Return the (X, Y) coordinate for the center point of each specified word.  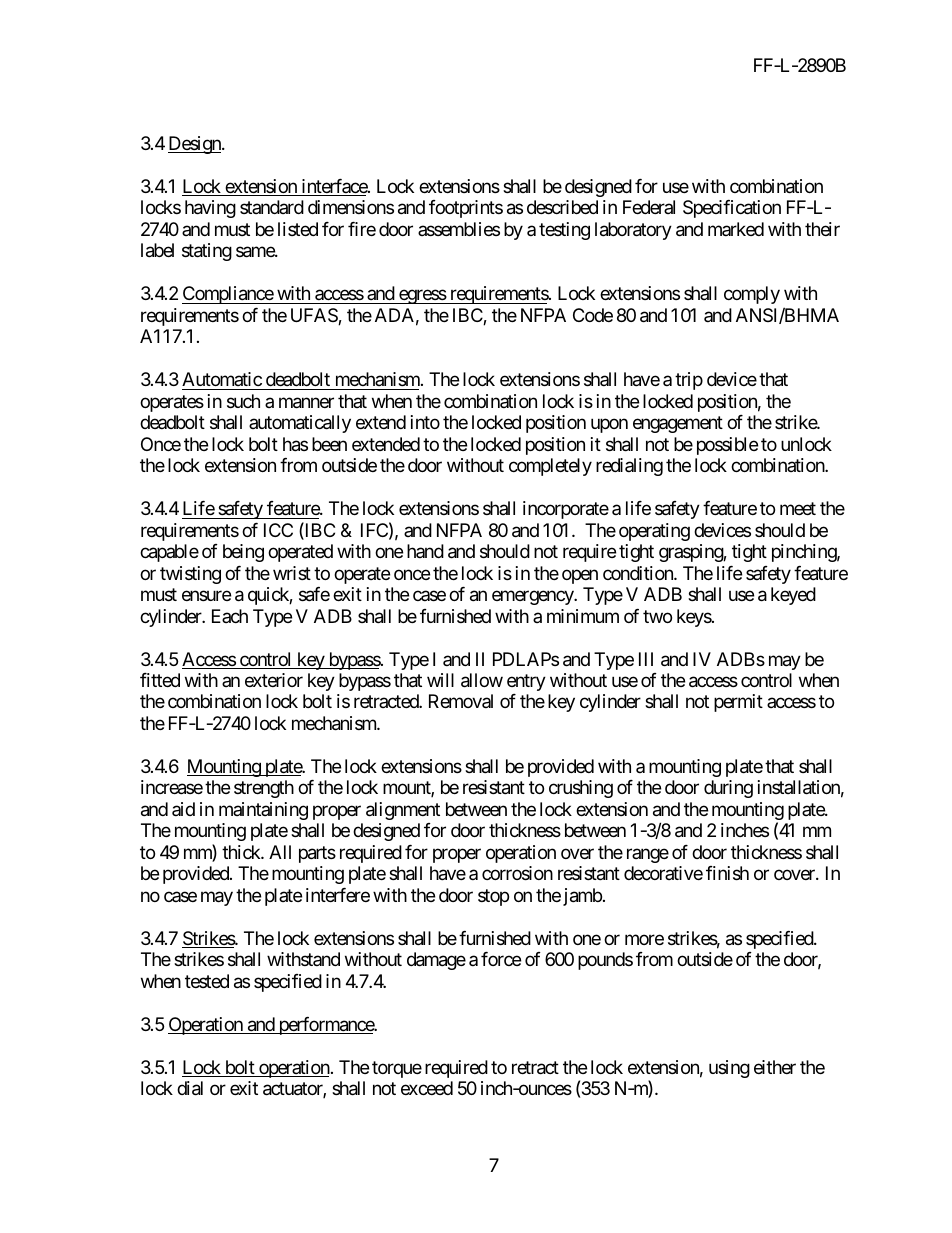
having (210, 209)
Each (230, 616)
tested (207, 981)
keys (694, 618)
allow (482, 680)
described (562, 207)
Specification (732, 209)
